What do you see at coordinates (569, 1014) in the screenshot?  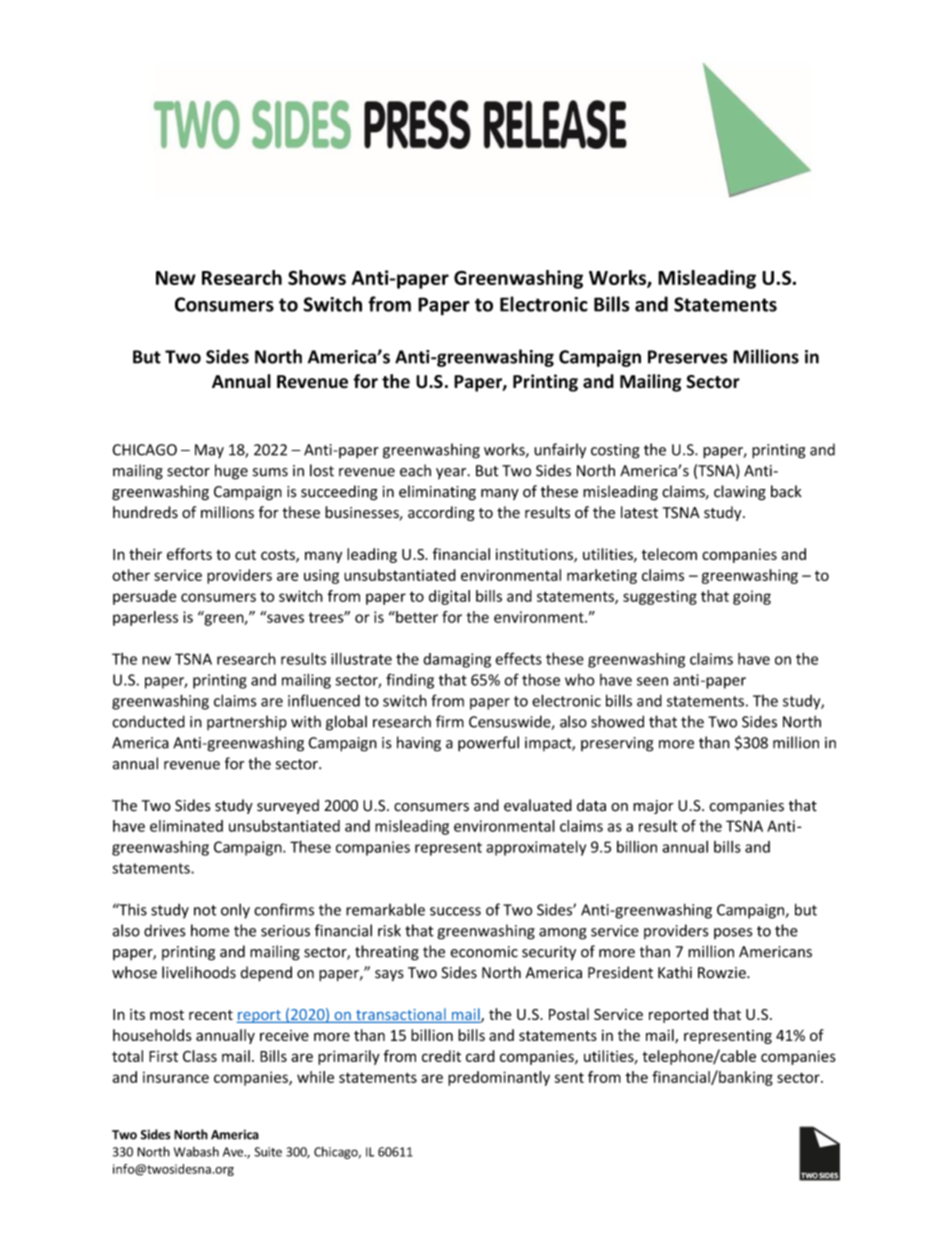 I see `Postal` at bounding box center [569, 1014].
